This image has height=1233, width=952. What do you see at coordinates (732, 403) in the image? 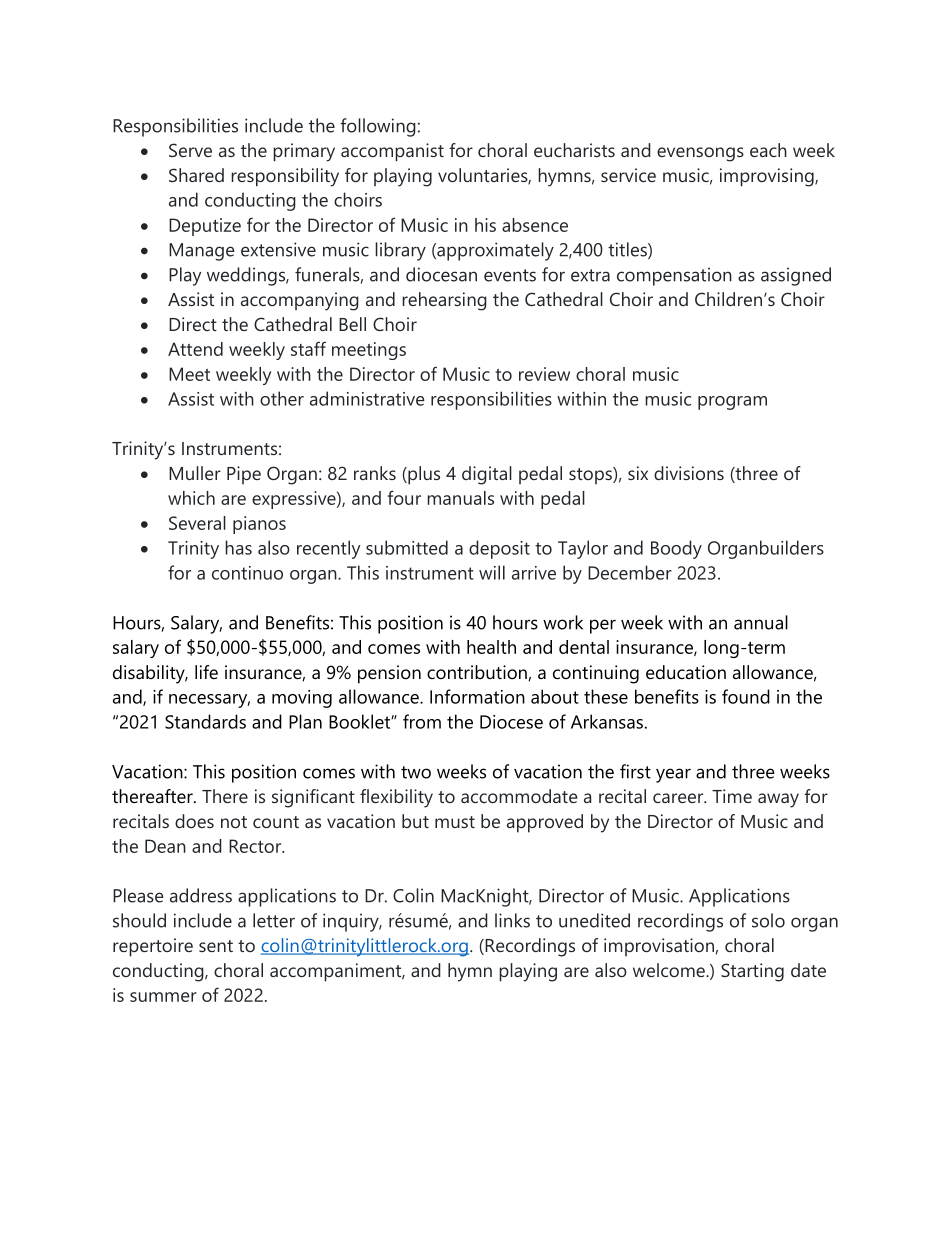
I see `program` at bounding box center [732, 403].
